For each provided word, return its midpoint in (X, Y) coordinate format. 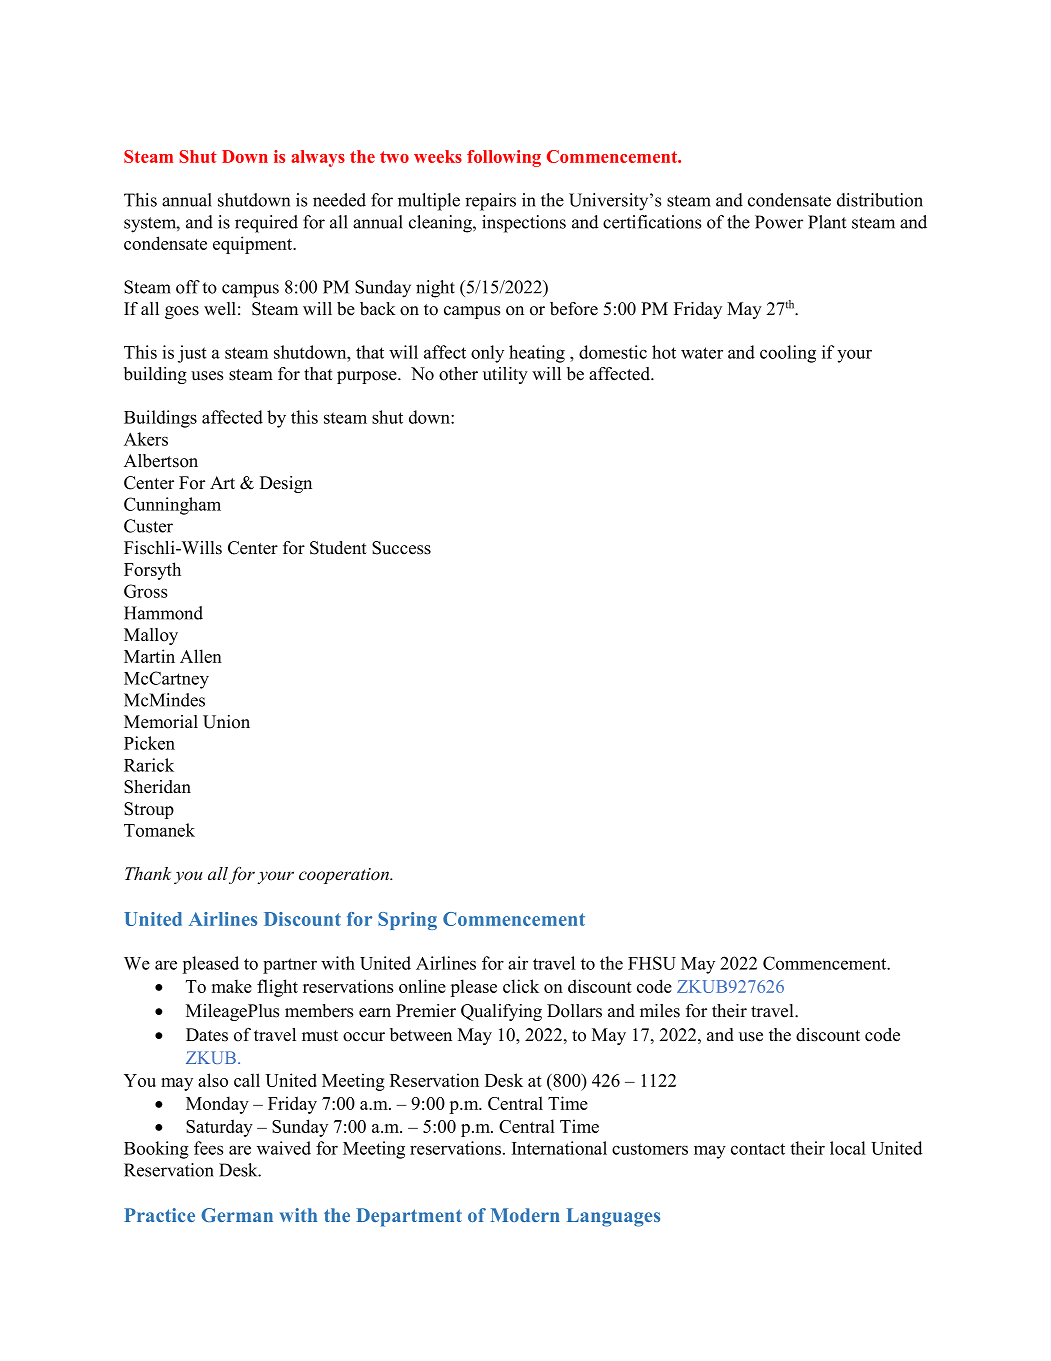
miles (660, 1011)
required (266, 224)
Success (401, 548)
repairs (490, 202)
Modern (525, 1215)
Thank (148, 873)
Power (779, 222)
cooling (788, 354)
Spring (407, 921)
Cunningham (172, 506)
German (237, 1215)
